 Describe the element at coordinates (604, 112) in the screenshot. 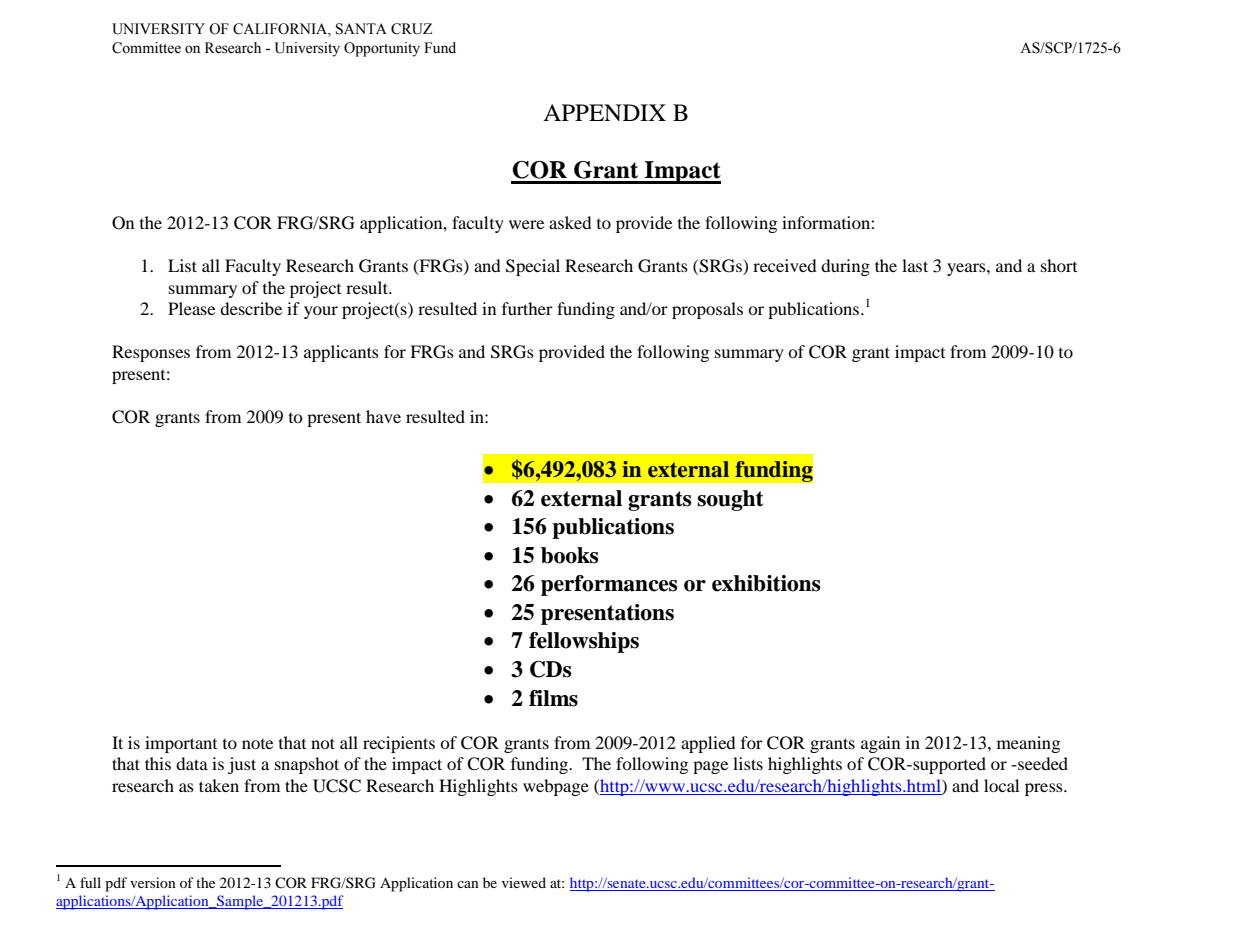

I see `APPENDIX` at that location.
